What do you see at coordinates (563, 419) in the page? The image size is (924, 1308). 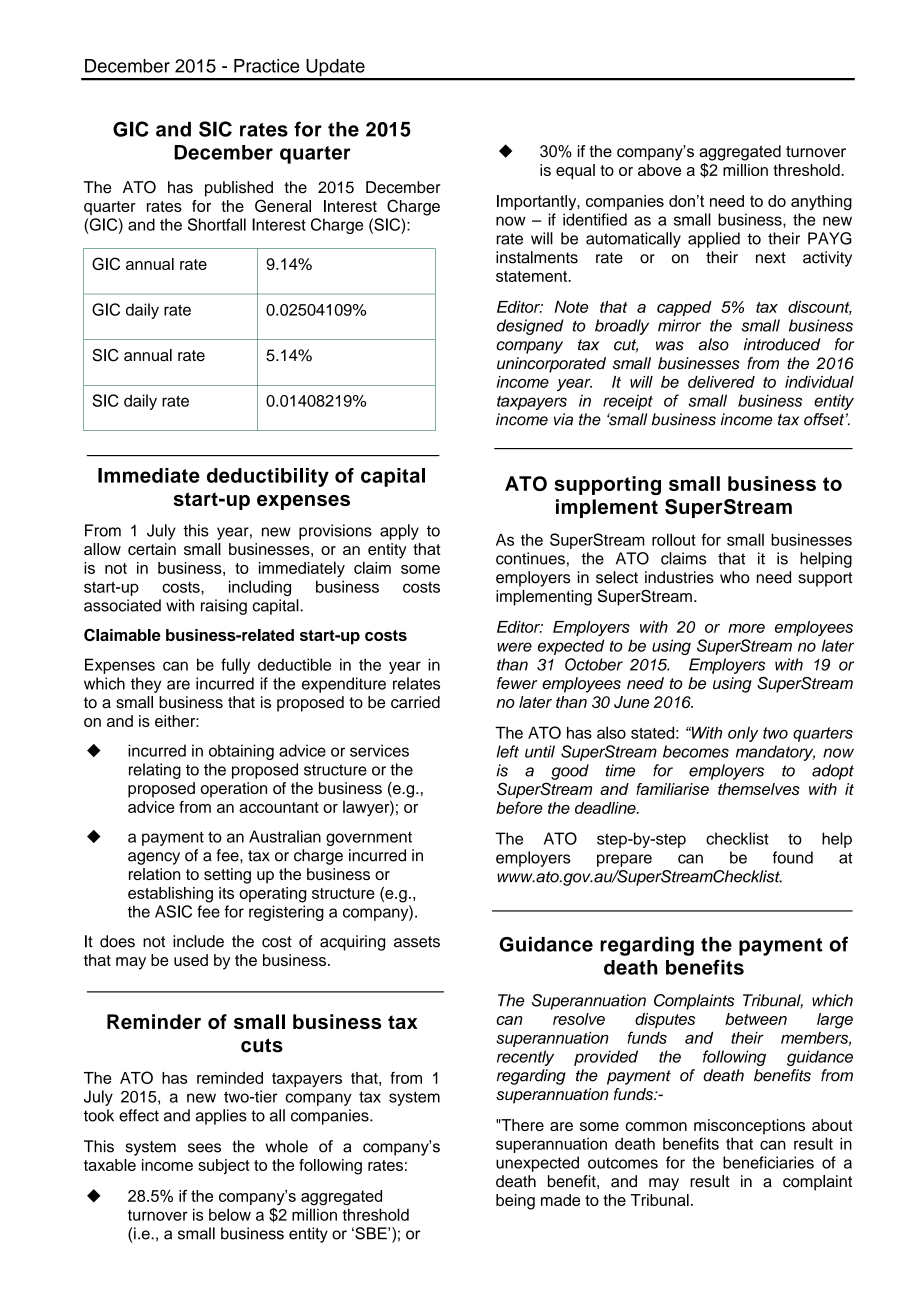 I see `via` at bounding box center [563, 419].
